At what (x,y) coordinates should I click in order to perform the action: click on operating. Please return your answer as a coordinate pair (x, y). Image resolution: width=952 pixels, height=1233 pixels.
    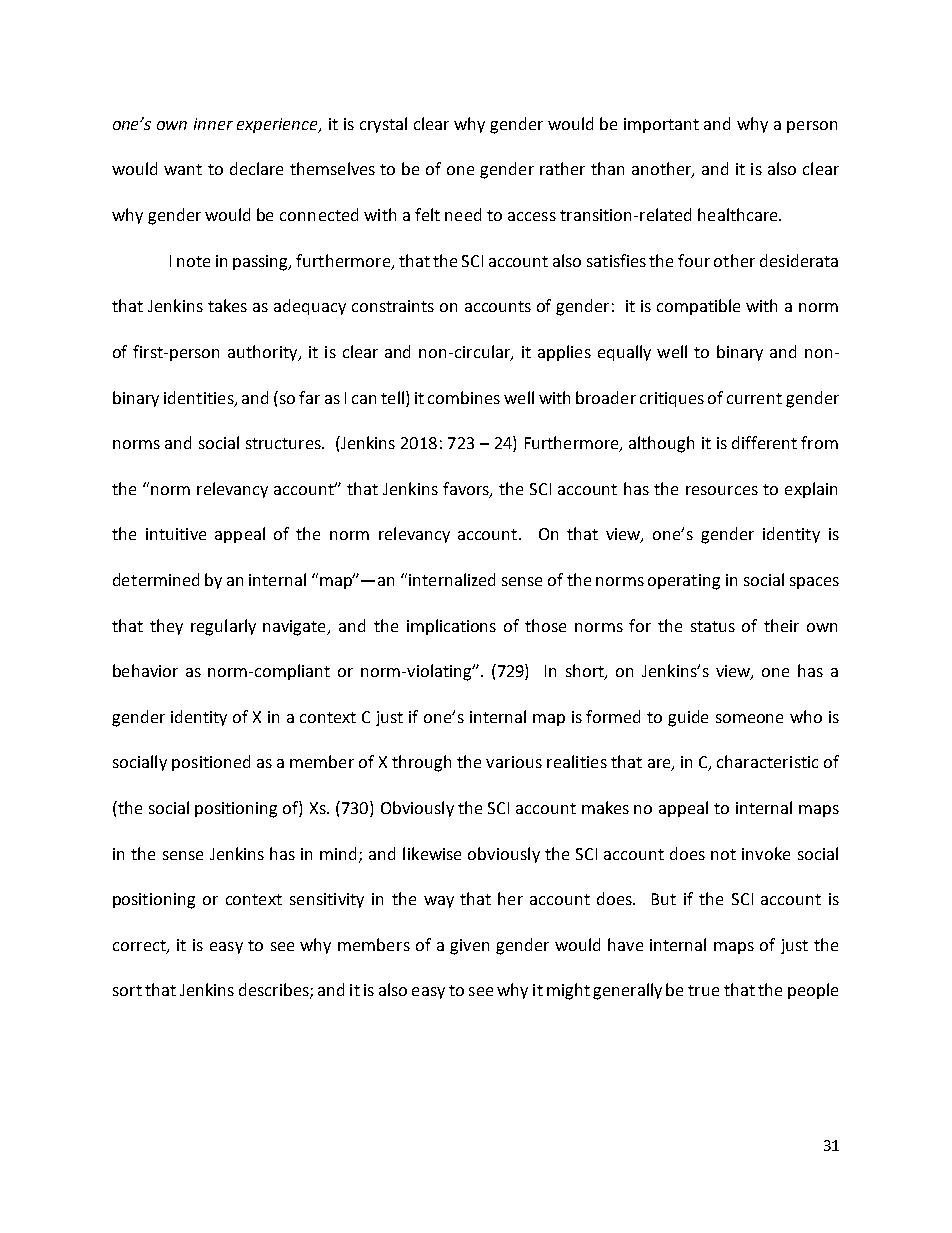
    Looking at the image, I should click on (684, 582).
